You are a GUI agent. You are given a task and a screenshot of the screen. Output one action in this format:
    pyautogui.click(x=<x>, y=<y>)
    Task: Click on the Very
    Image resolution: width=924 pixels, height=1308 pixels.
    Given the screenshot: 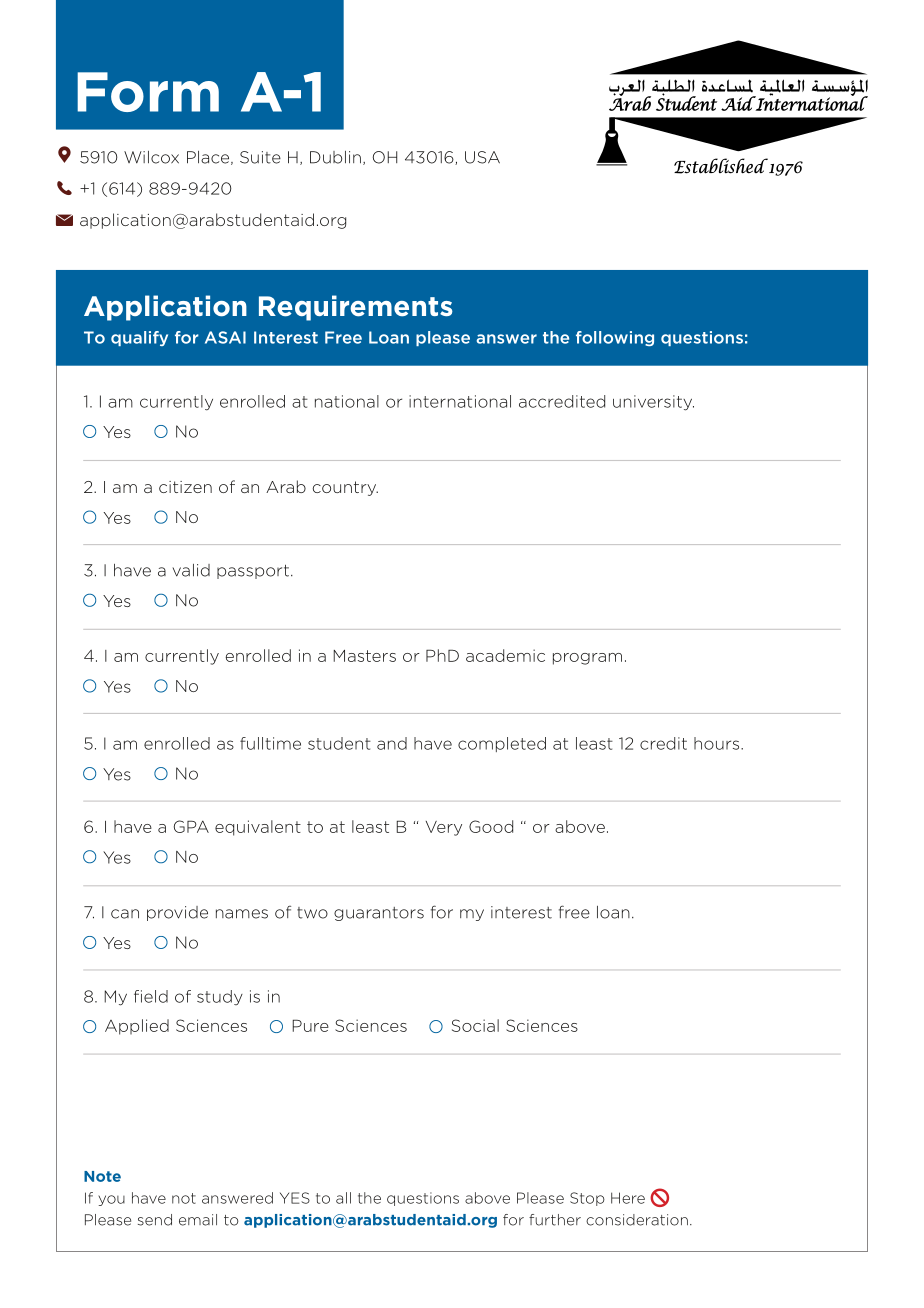 What is the action you would take?
    pyautogui.click(x=444, y=828)
